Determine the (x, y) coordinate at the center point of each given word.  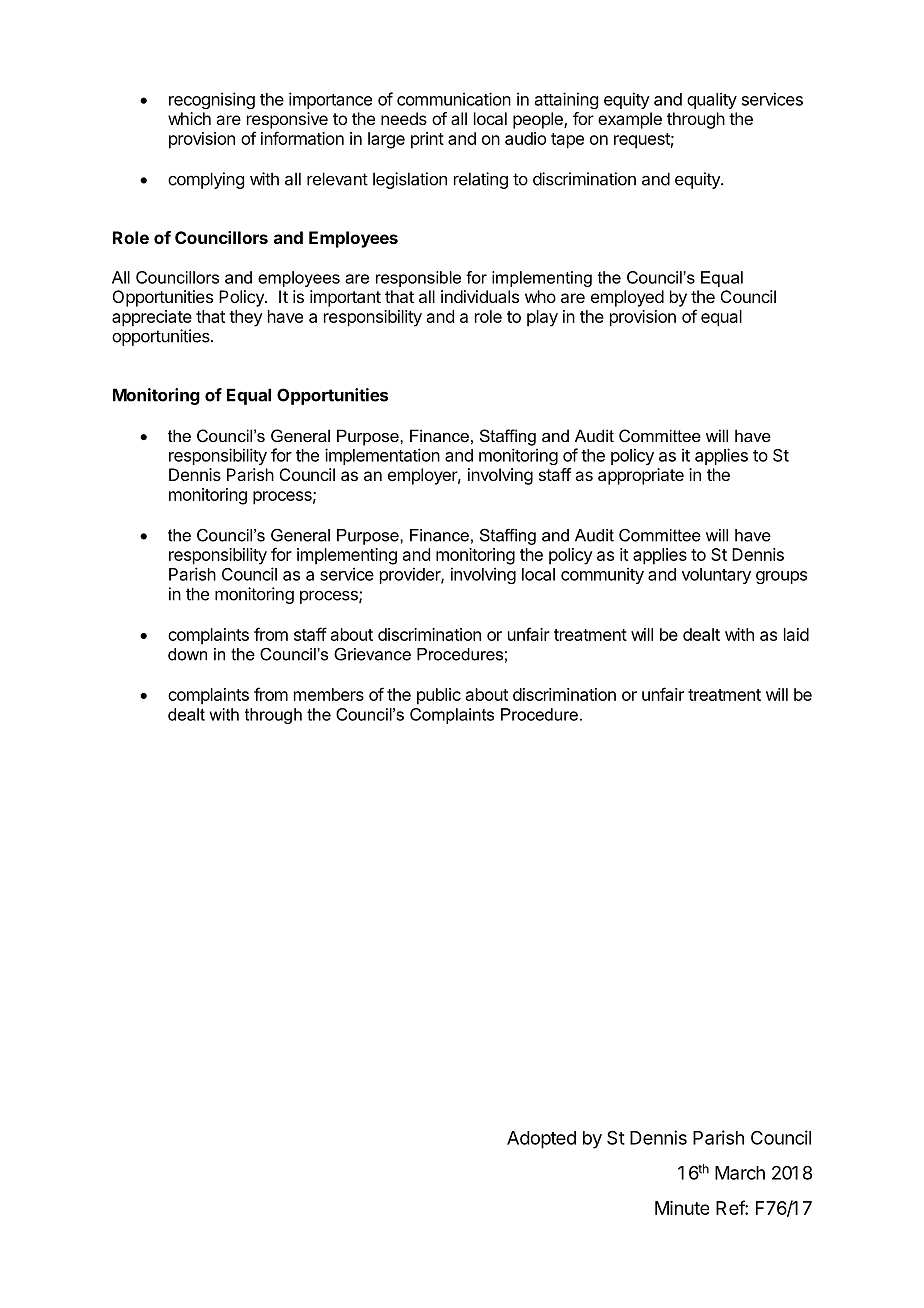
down (187, 654)
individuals (480, 296)
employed (627, 298)
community (602, 575)
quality (712, 100)
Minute (682, 1208)
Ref (731, 1207)
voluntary (716, 576)
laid (796, 634)
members (329, 694)
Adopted (541, 1140)
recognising (212, 100)
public (439, 696)
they (246, 318)
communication (454, 99)
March (740, 1173)
